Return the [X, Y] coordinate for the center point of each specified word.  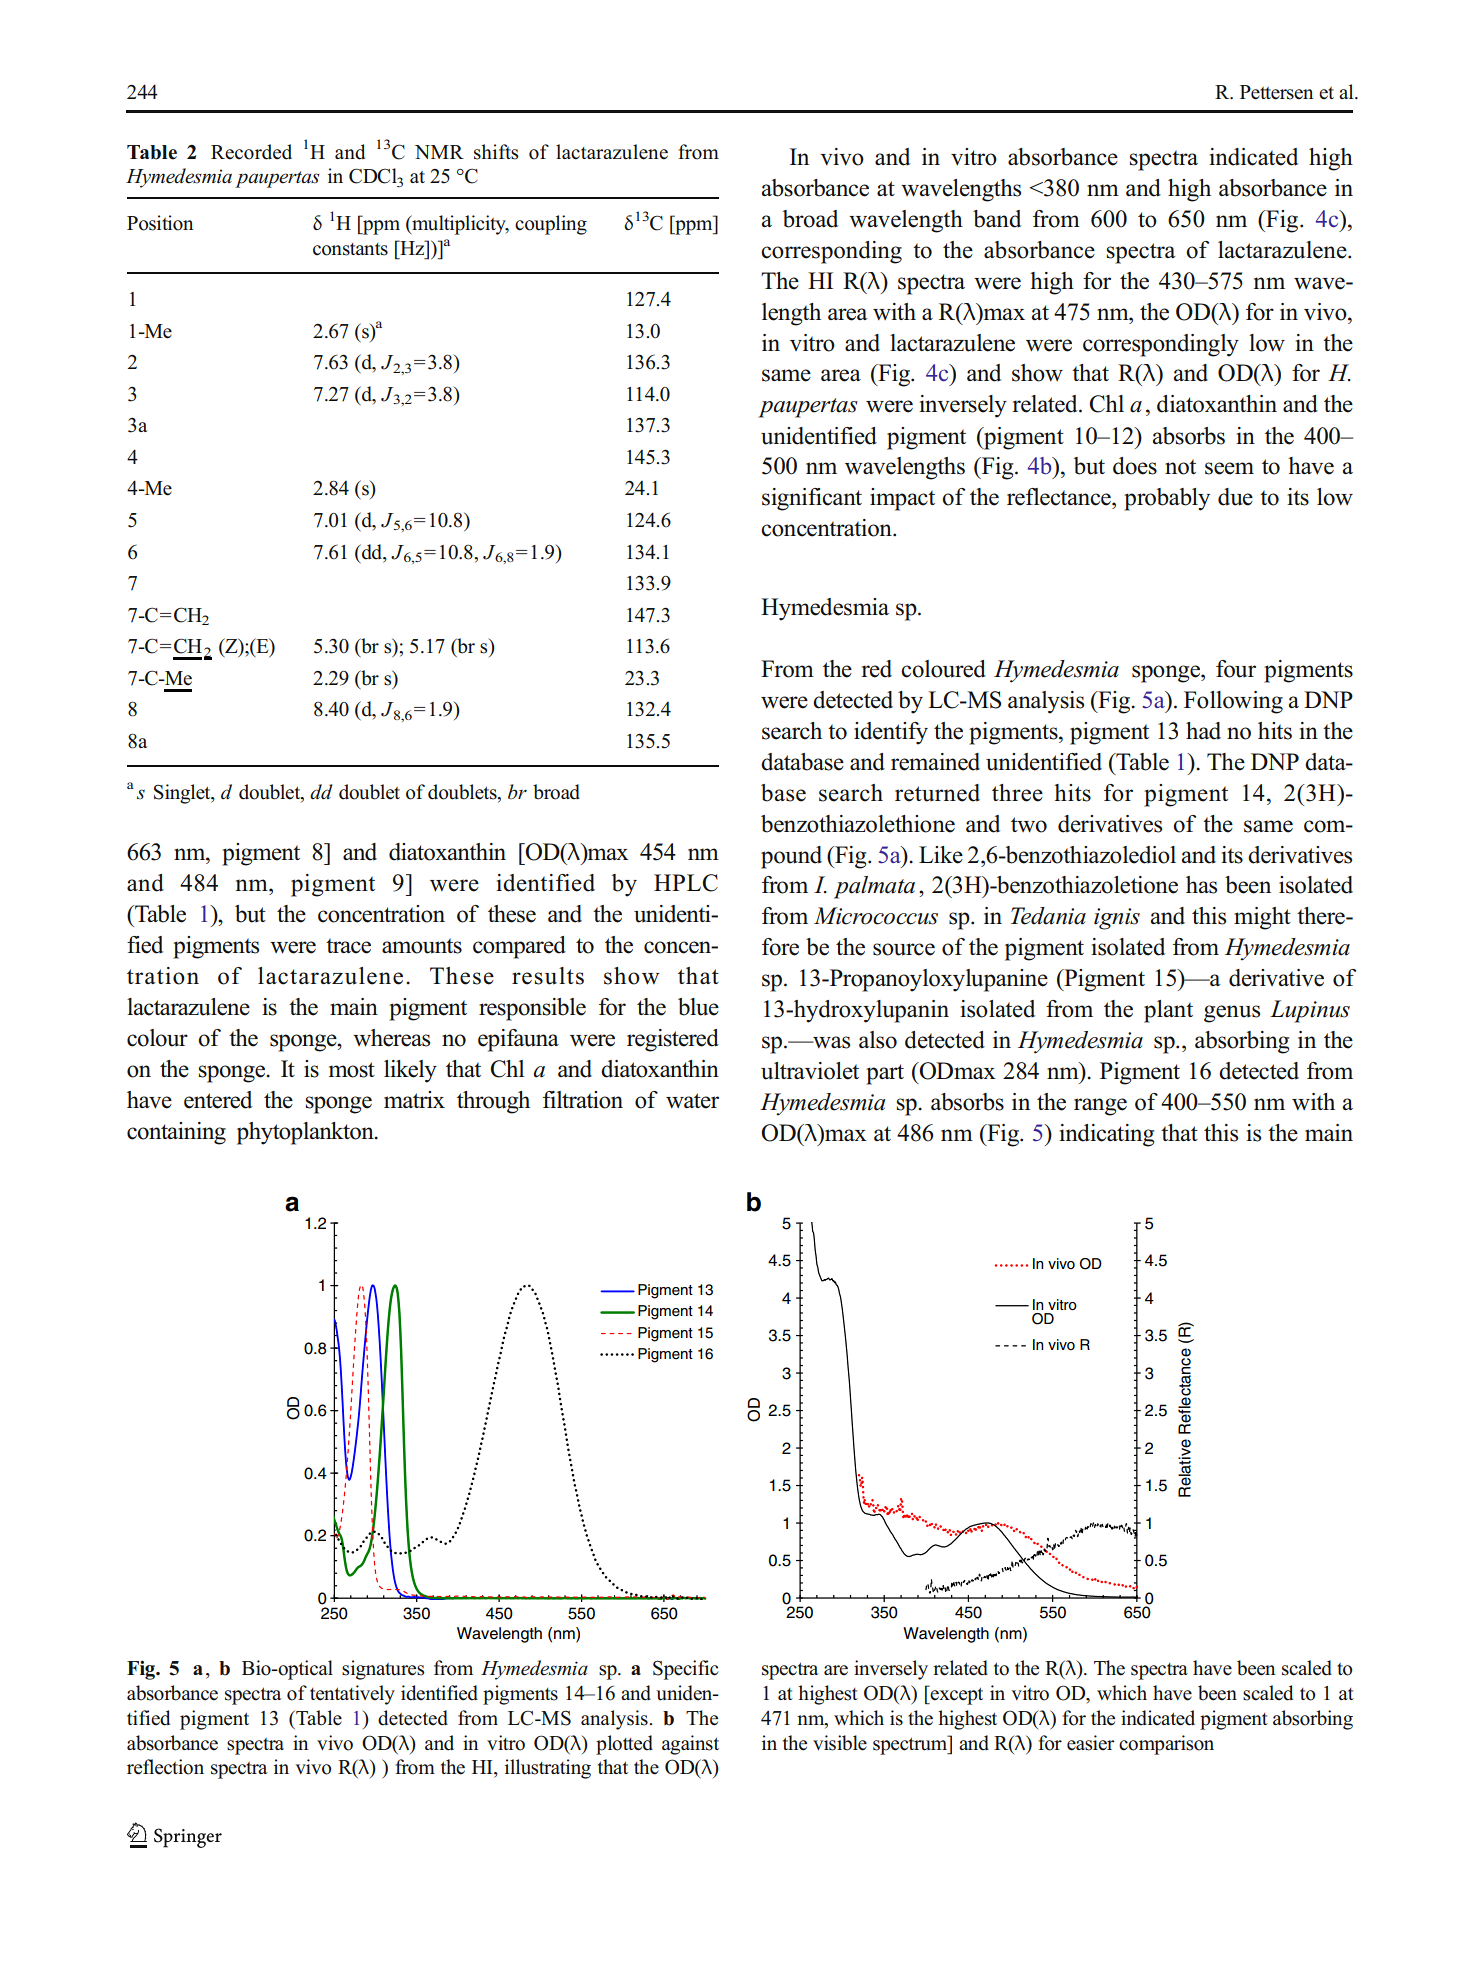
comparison [1166, 1745]
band [997, 219]
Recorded [251, 152]
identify [891, 733]
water [692, 1101]
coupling [551, 225]
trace [348, 946]
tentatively [352, 1695]
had [1203, 731]
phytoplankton [306, 1133]
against [690, 1745]
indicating [1106, 1135]
